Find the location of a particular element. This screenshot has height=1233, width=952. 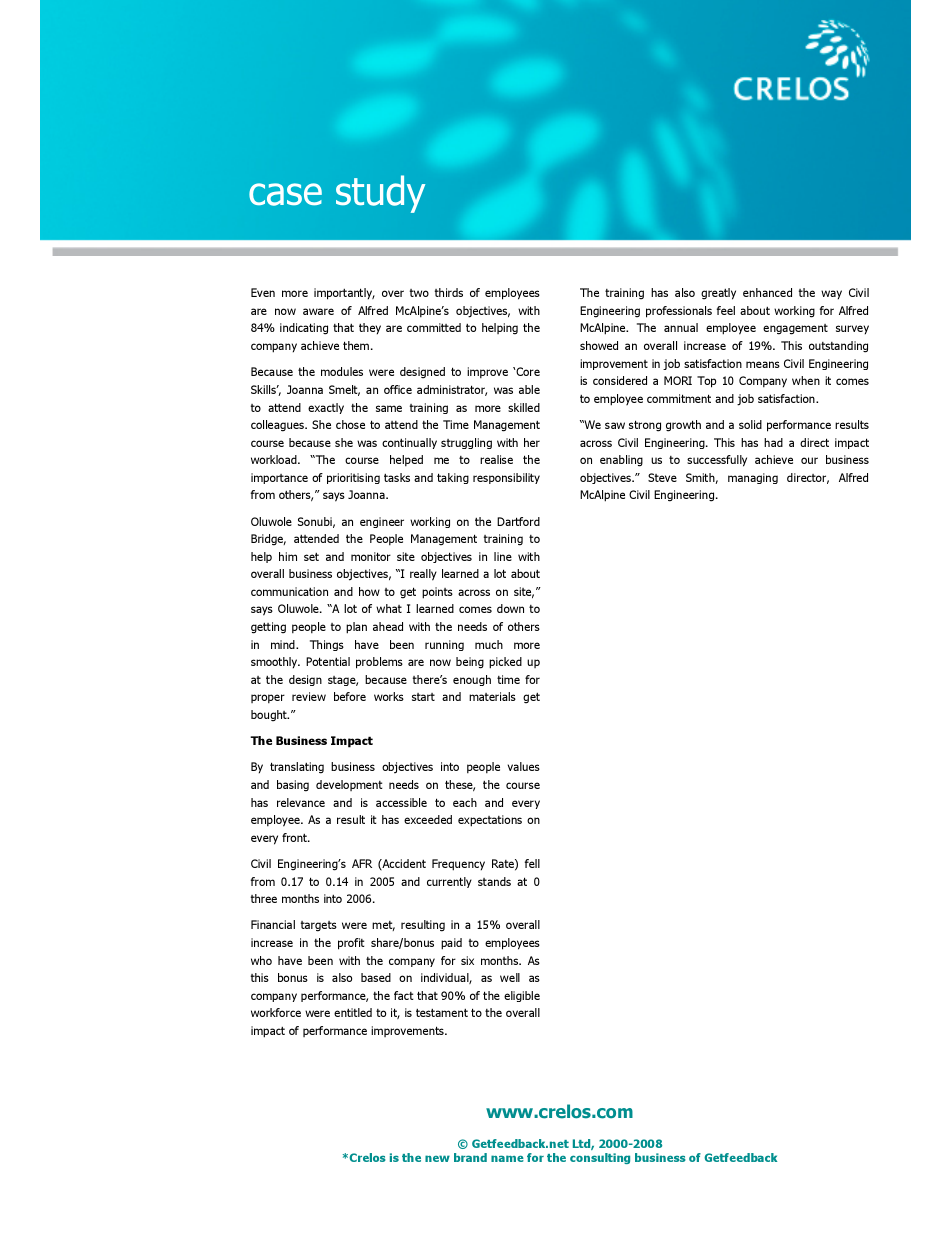

set is located at coordinates (311, 557).
